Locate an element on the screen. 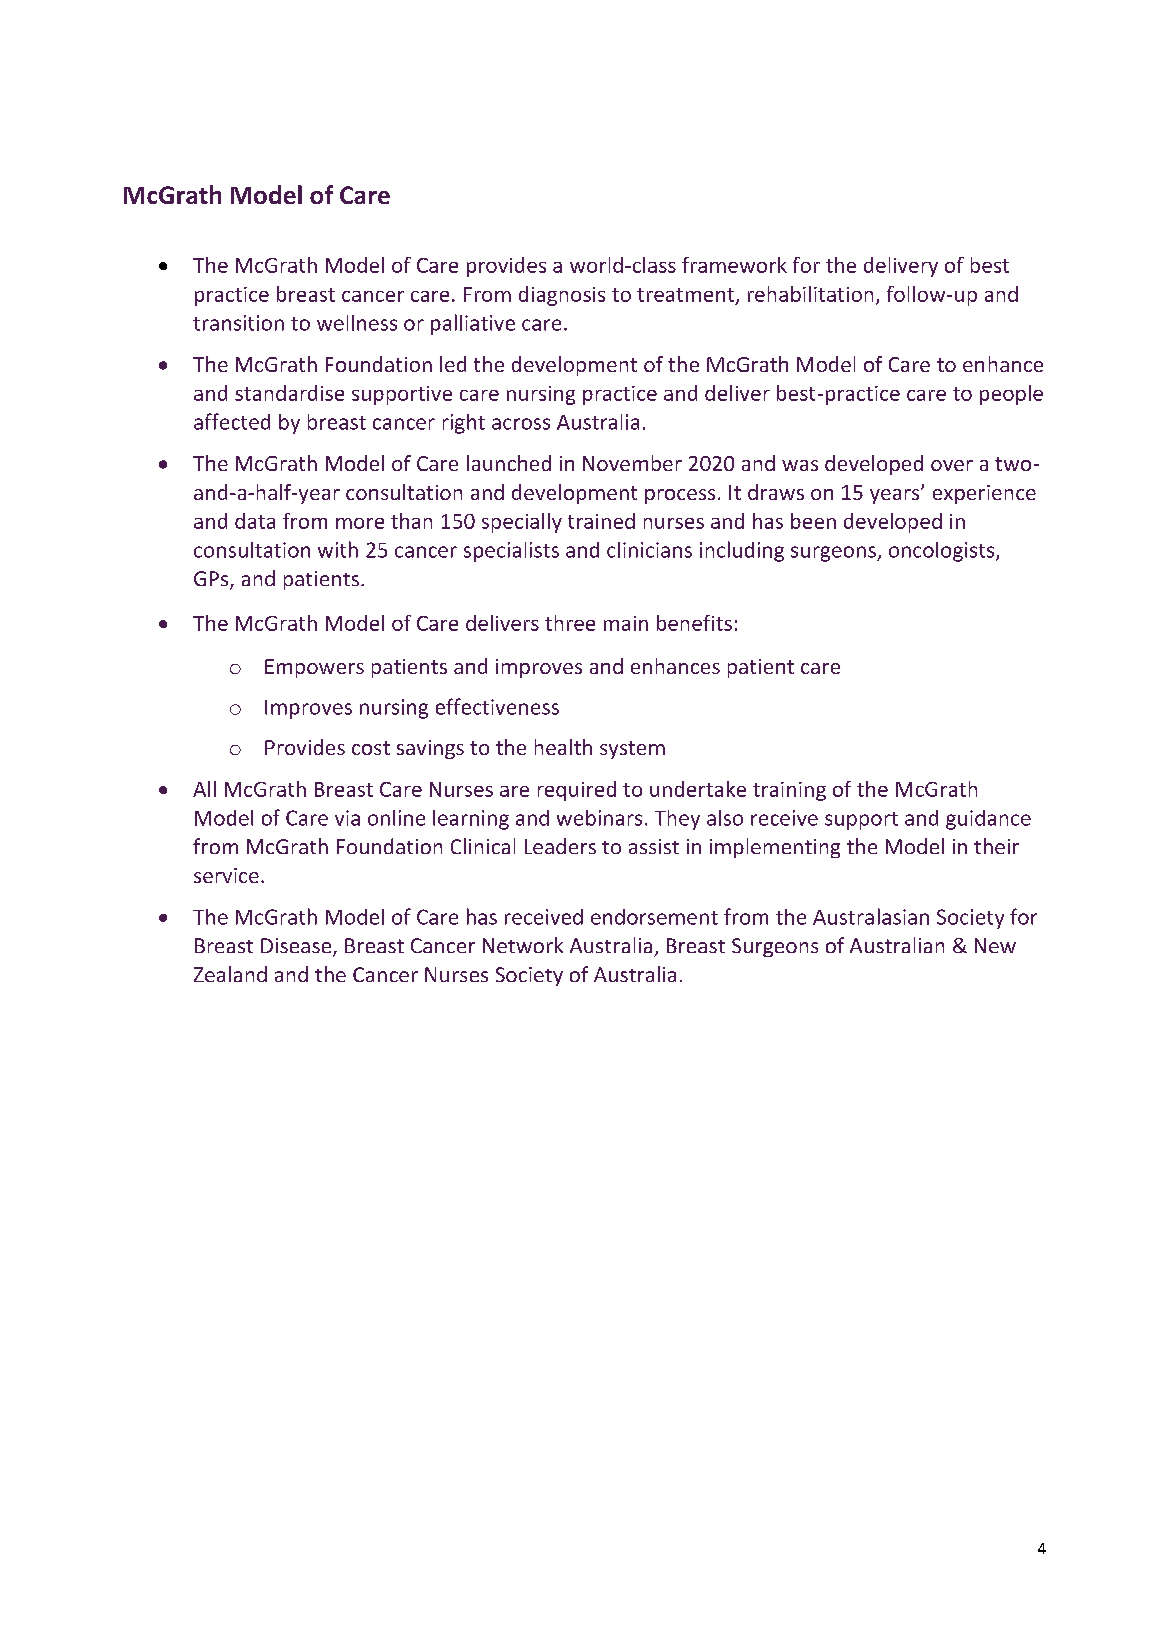 This screenshot has width=1167, height=1650. diagnosis is located at coordinates (562, 296).
